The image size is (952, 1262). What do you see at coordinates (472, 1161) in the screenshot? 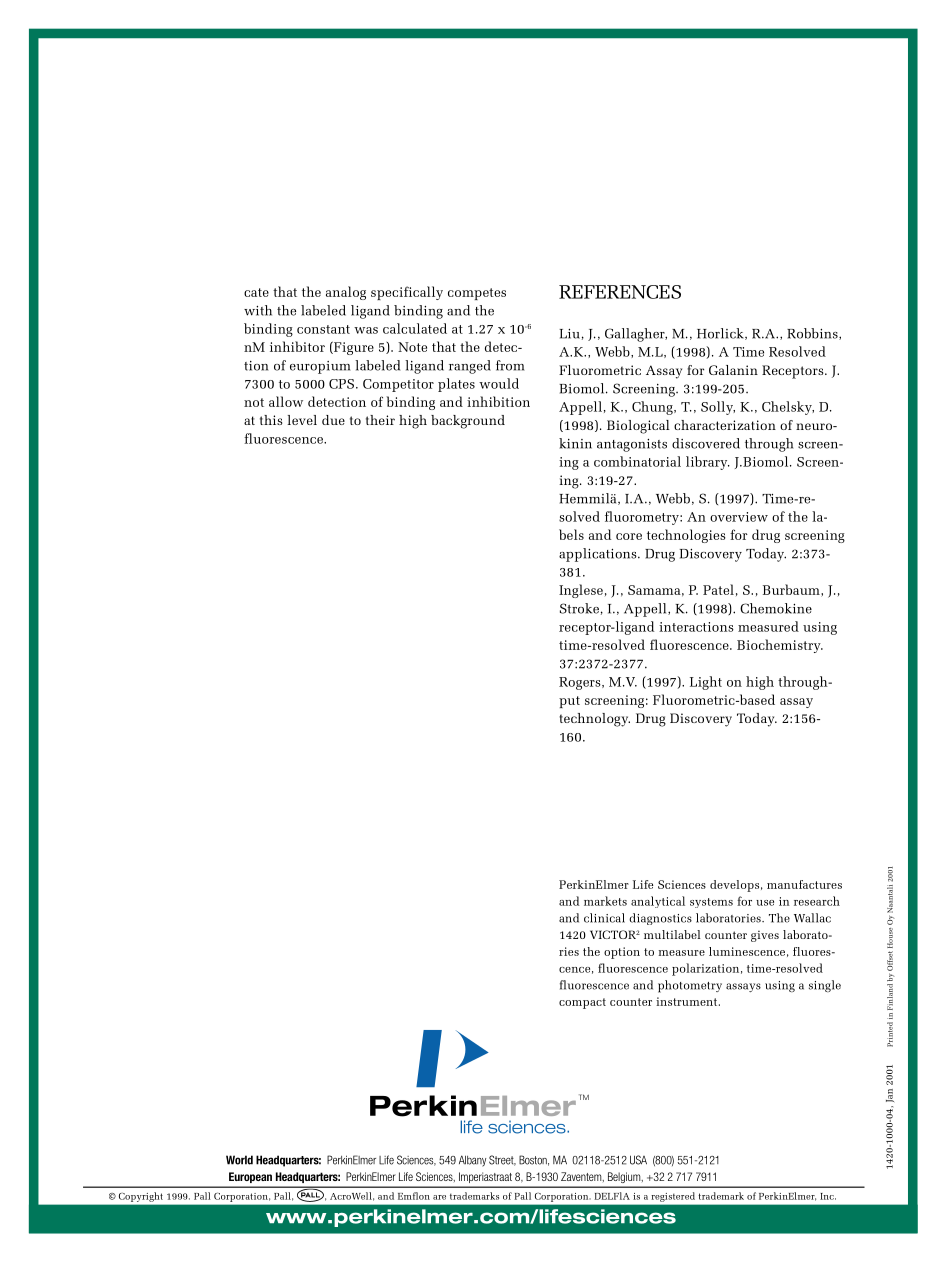
I see `Albany` at bounding box center [472, 1161].
